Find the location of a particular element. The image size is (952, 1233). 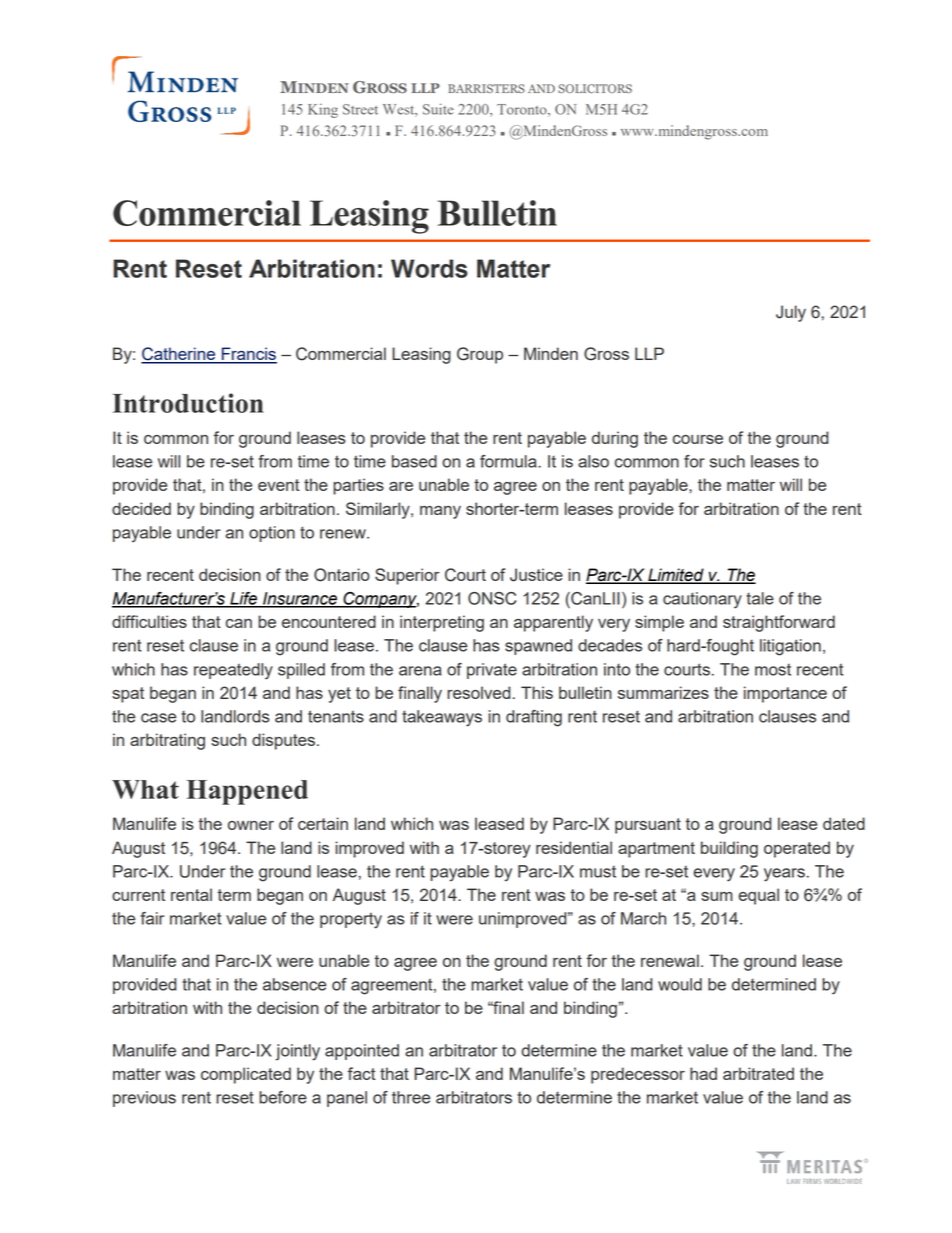

Happened is located at coordinates (247, 792).
